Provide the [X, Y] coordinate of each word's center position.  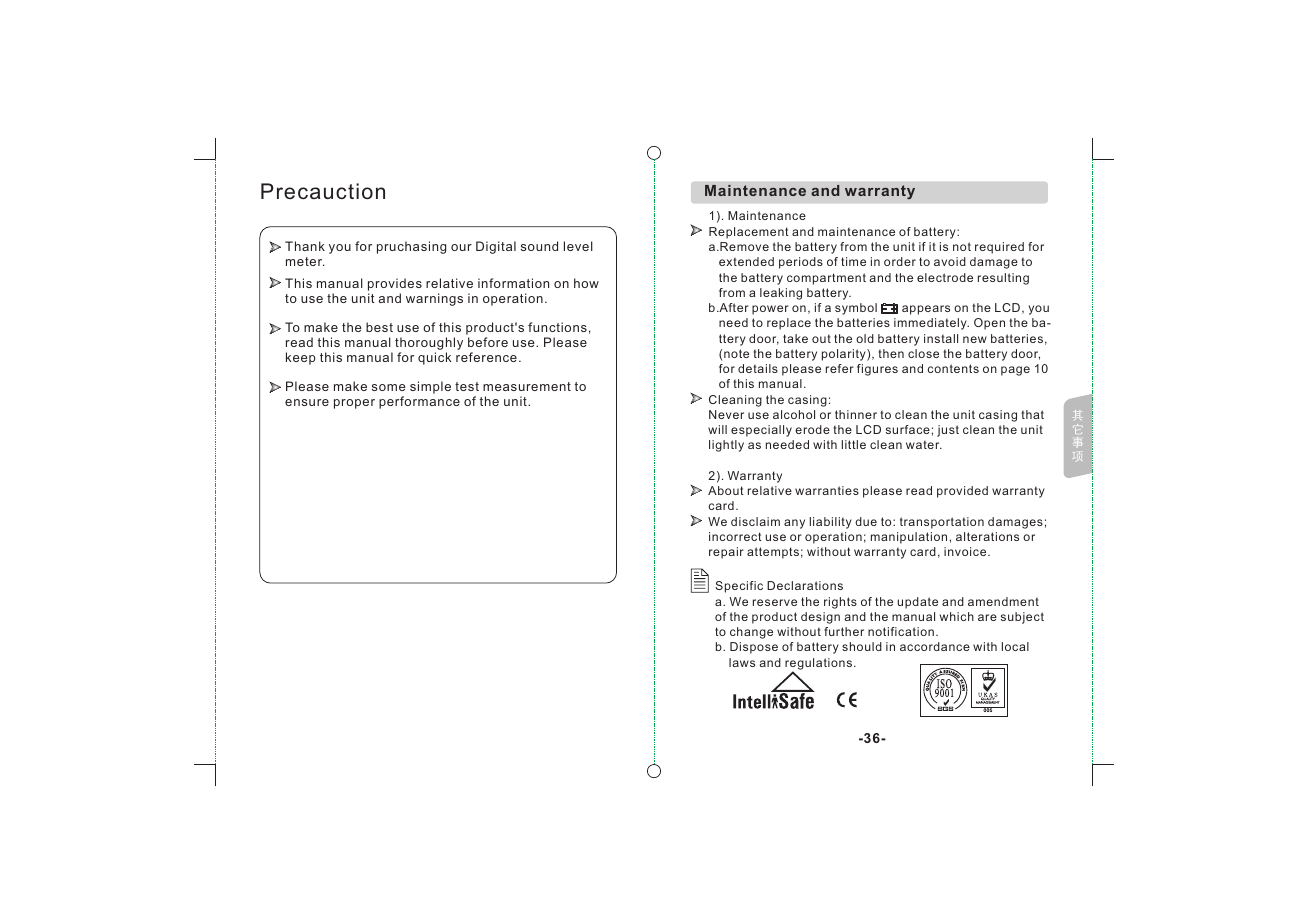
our [461, 247]
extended [746, 261]
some [389, 387]
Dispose [754, 648]
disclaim [755, 521]
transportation [942, 523]
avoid [950, 261]
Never [726, 414]
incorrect [735, 536]
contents [953, 368]
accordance [935, 646]
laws [742, 662]
